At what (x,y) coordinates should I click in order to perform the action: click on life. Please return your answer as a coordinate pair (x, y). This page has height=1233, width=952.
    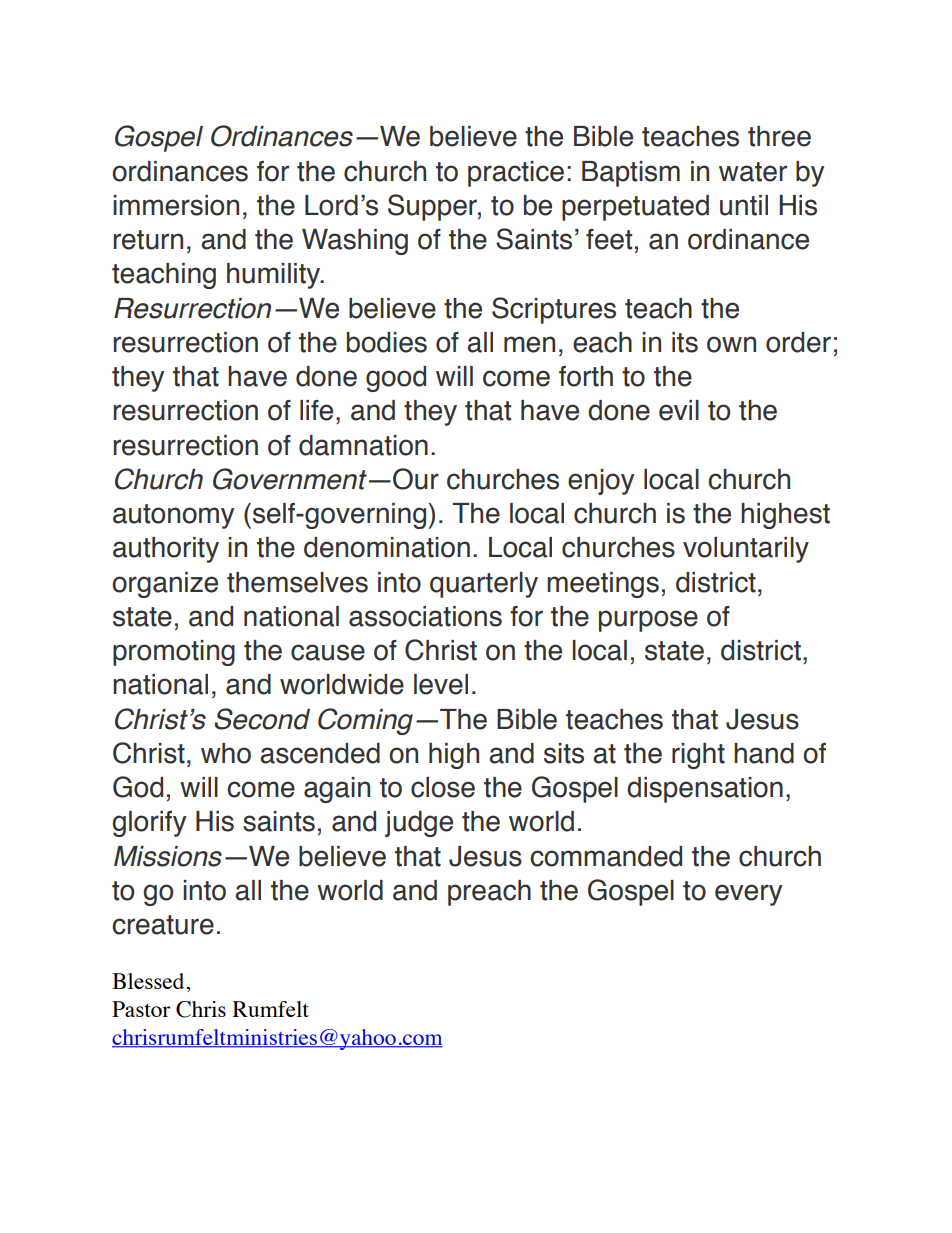
    Looking at the image, I should click on (316, 410).
